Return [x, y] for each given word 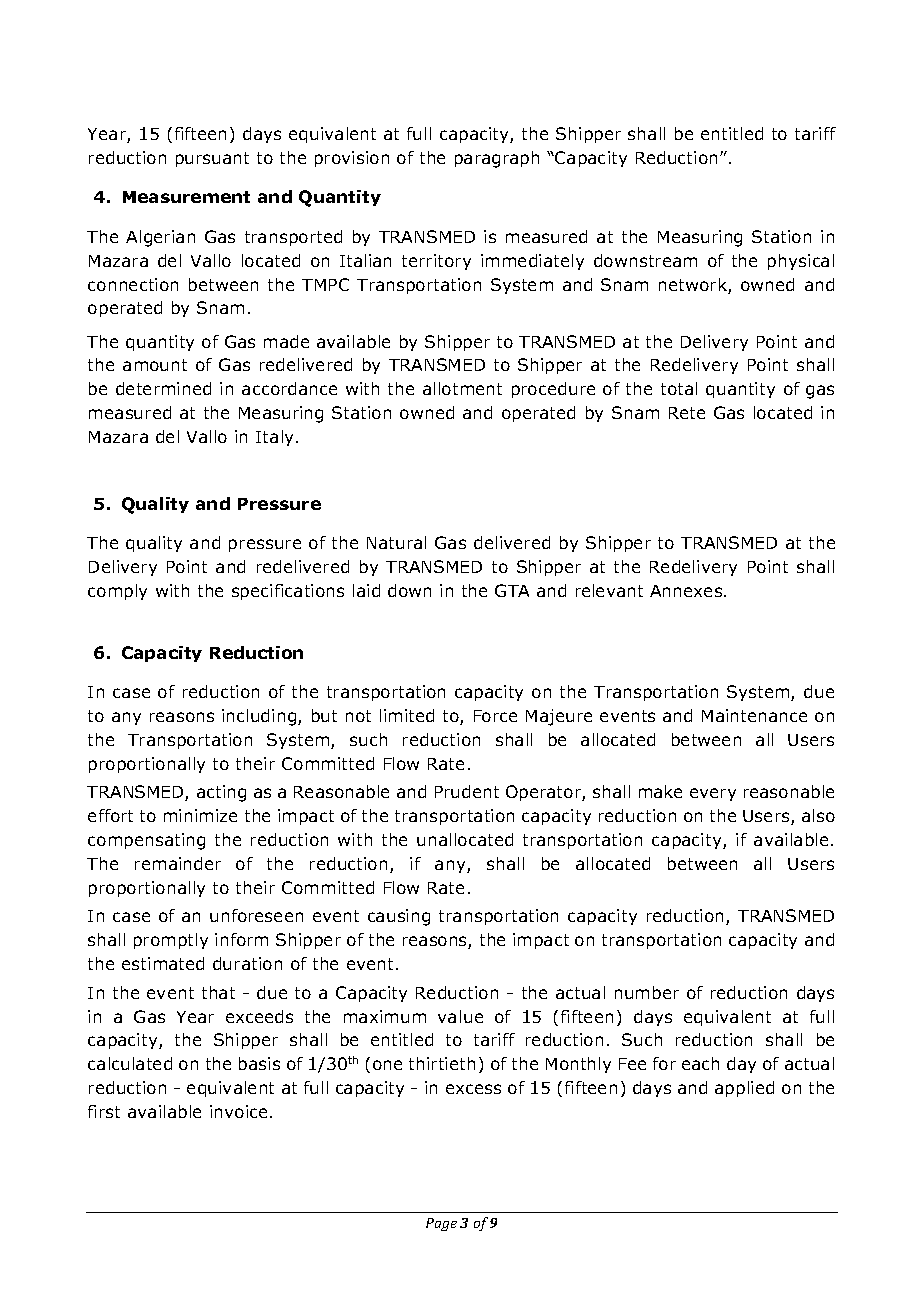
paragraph [497, 159]
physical [801, 262]
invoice [240, 1111]
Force [495, 716]
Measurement [186, 197]
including [260, 717]
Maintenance [754, 715]
